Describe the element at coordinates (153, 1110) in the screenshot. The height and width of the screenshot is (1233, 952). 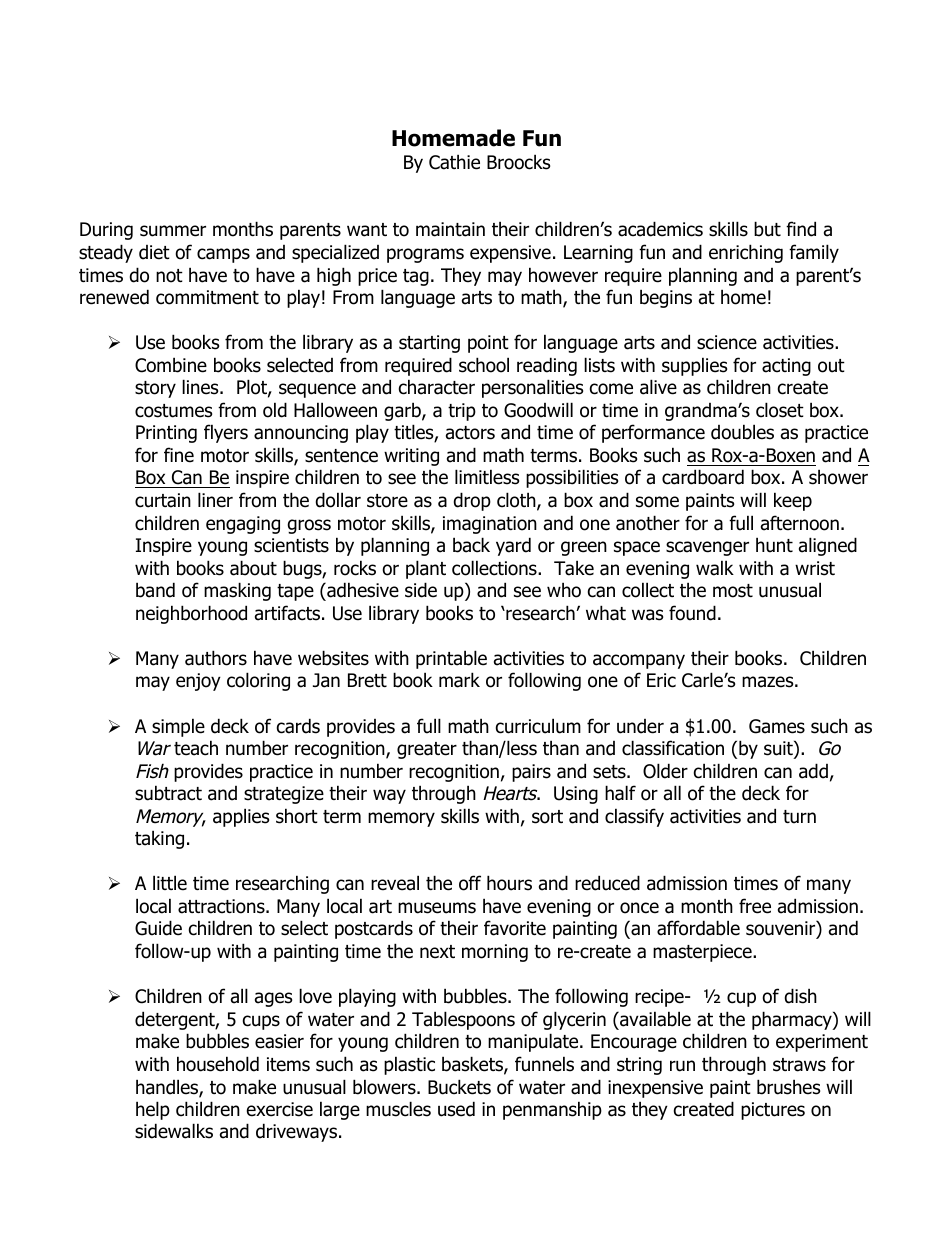
I see `help` at that location.
